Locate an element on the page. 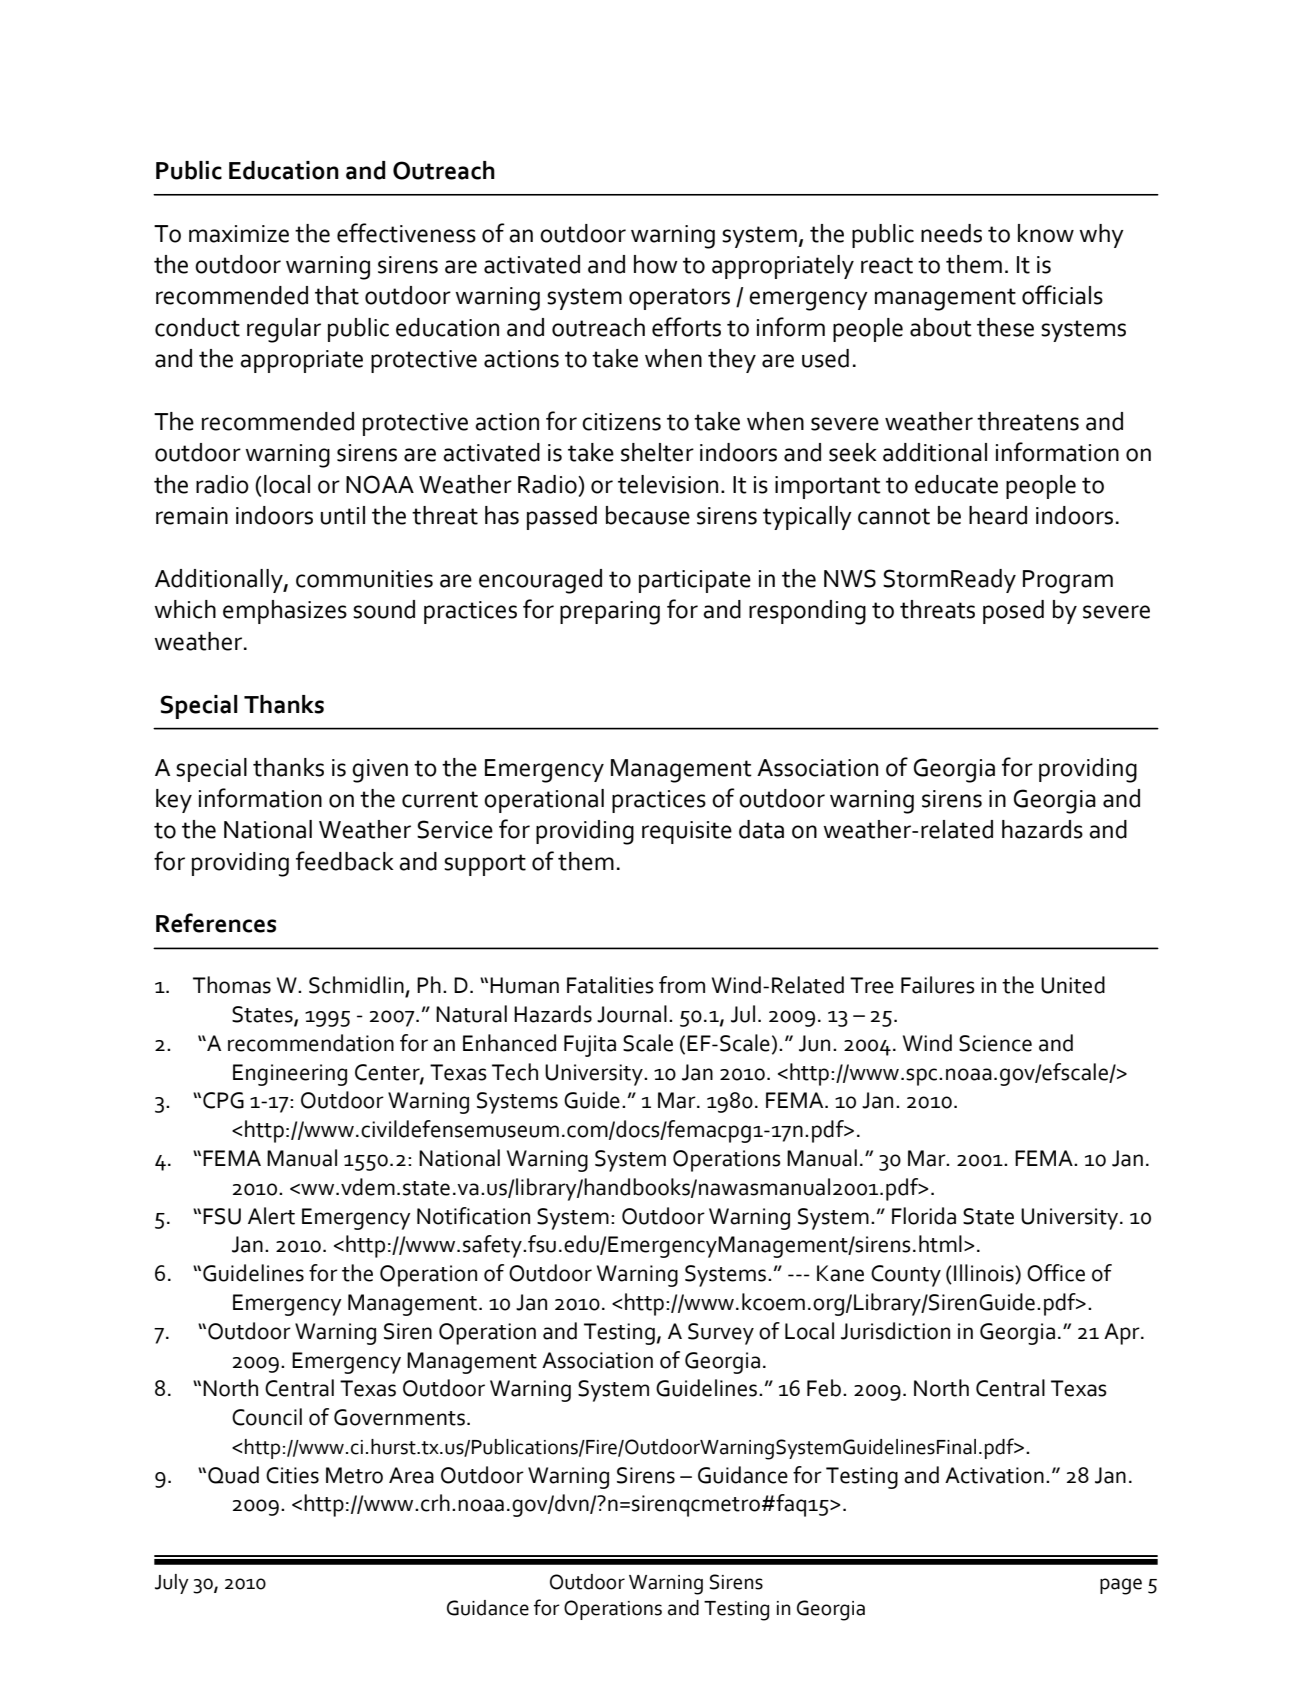 The image size is (1312, 1698). Cities is located at coordinates (292, 1475).
